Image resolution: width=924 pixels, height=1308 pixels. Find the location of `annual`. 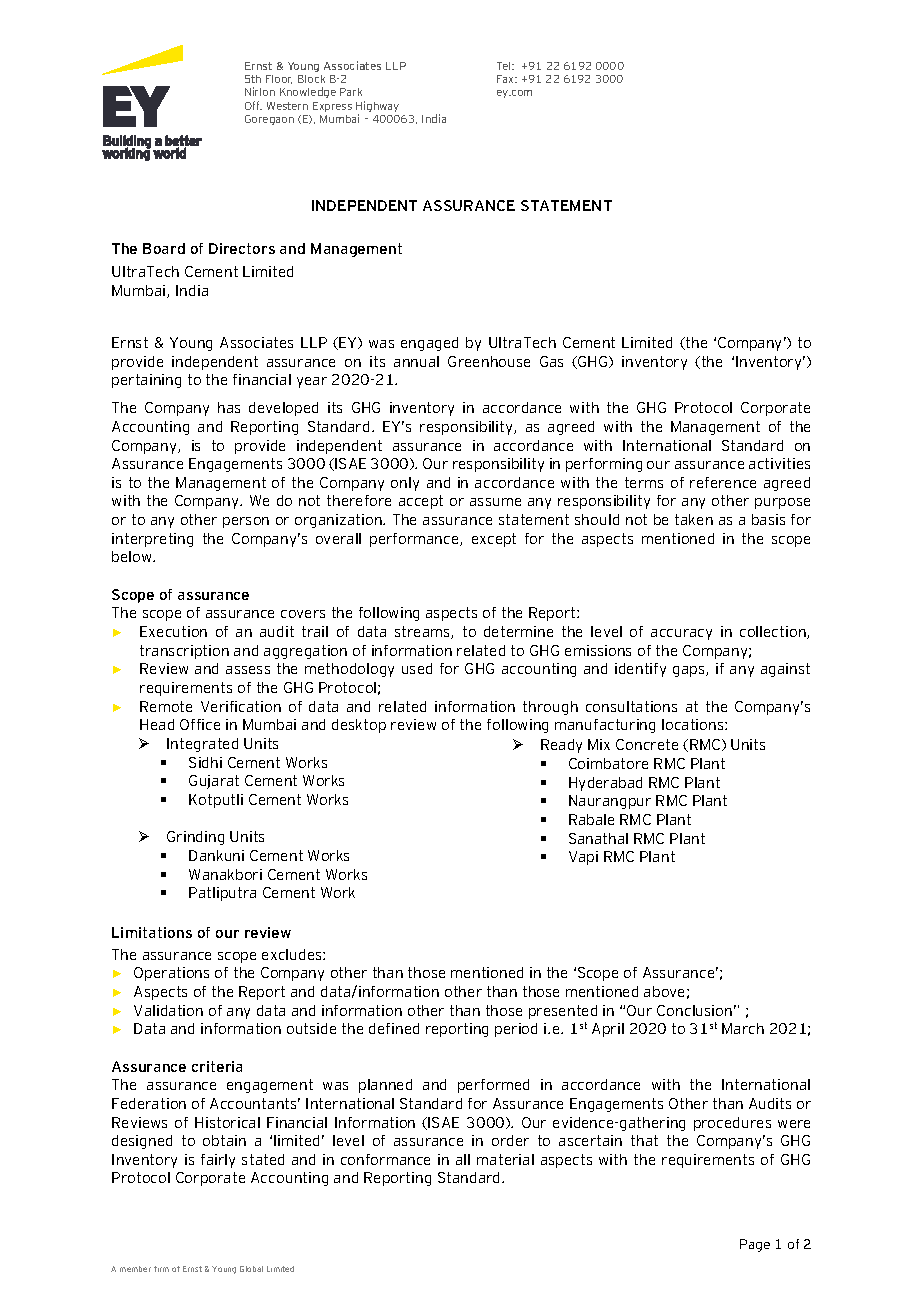

annual is located at coordinates (416, 361).
